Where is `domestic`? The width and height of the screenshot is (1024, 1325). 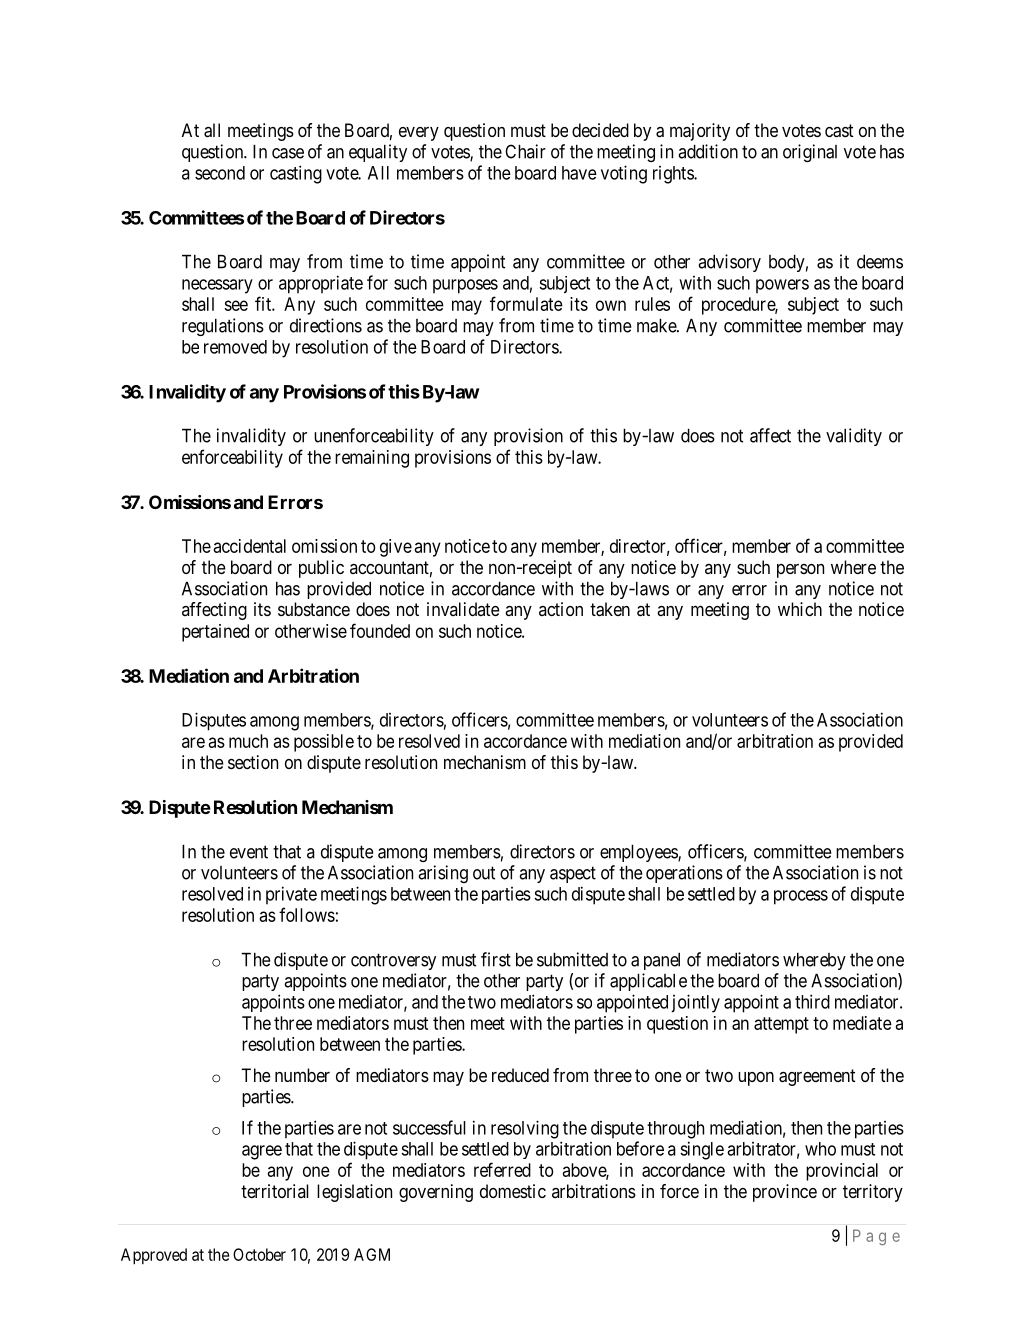
domestic is located at coordinates (513, 1191).
